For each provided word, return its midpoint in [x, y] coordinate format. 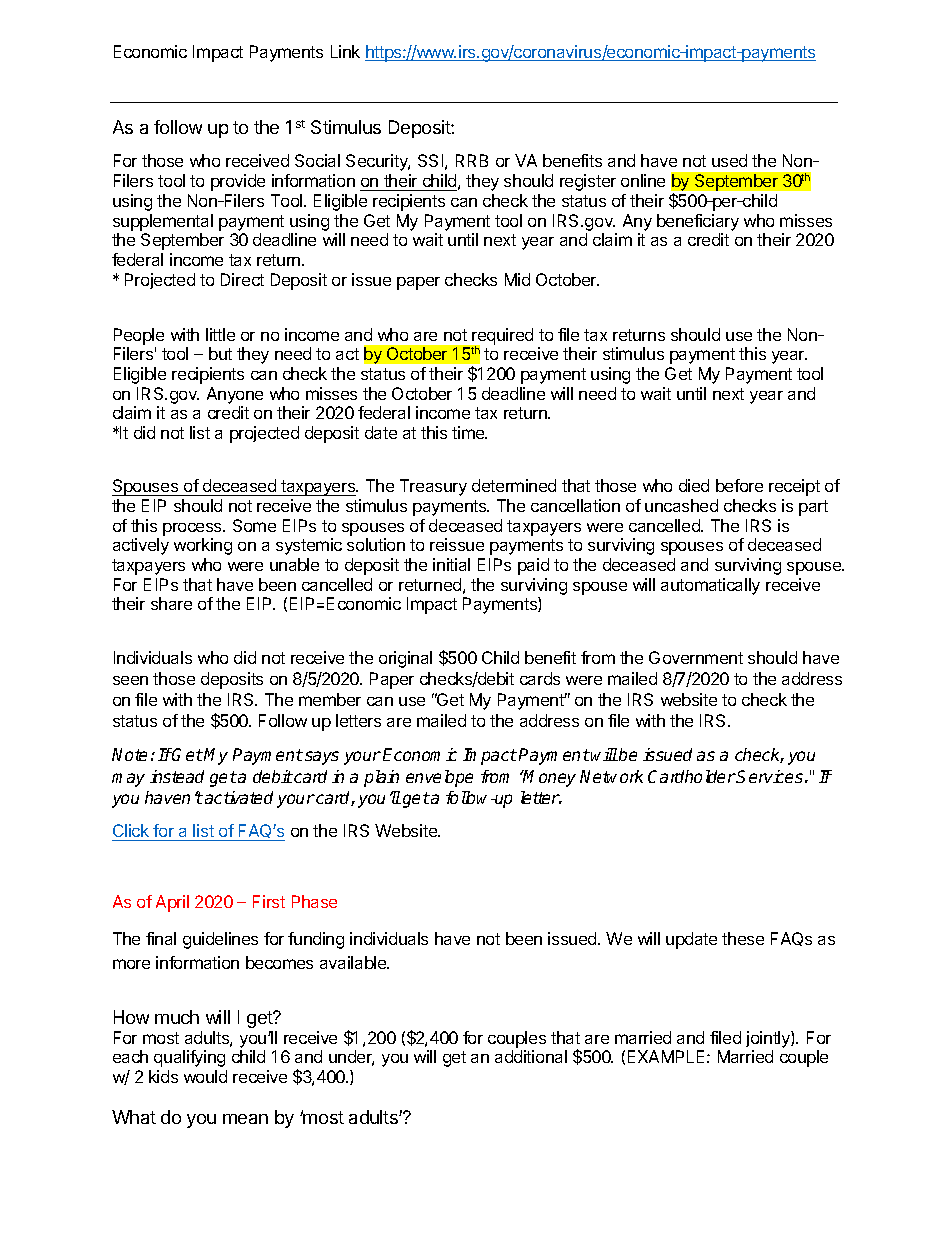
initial [451, 564]
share [171, 603]
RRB [472, 160]
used [729, 160]
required [501, 337]
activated [239, 797]
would [205, 1076]
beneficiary [698, 222]
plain [381, 778]
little [220, 334]
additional [531, 1056]
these [743, 938]
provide [238, 182]
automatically [710, 586]
